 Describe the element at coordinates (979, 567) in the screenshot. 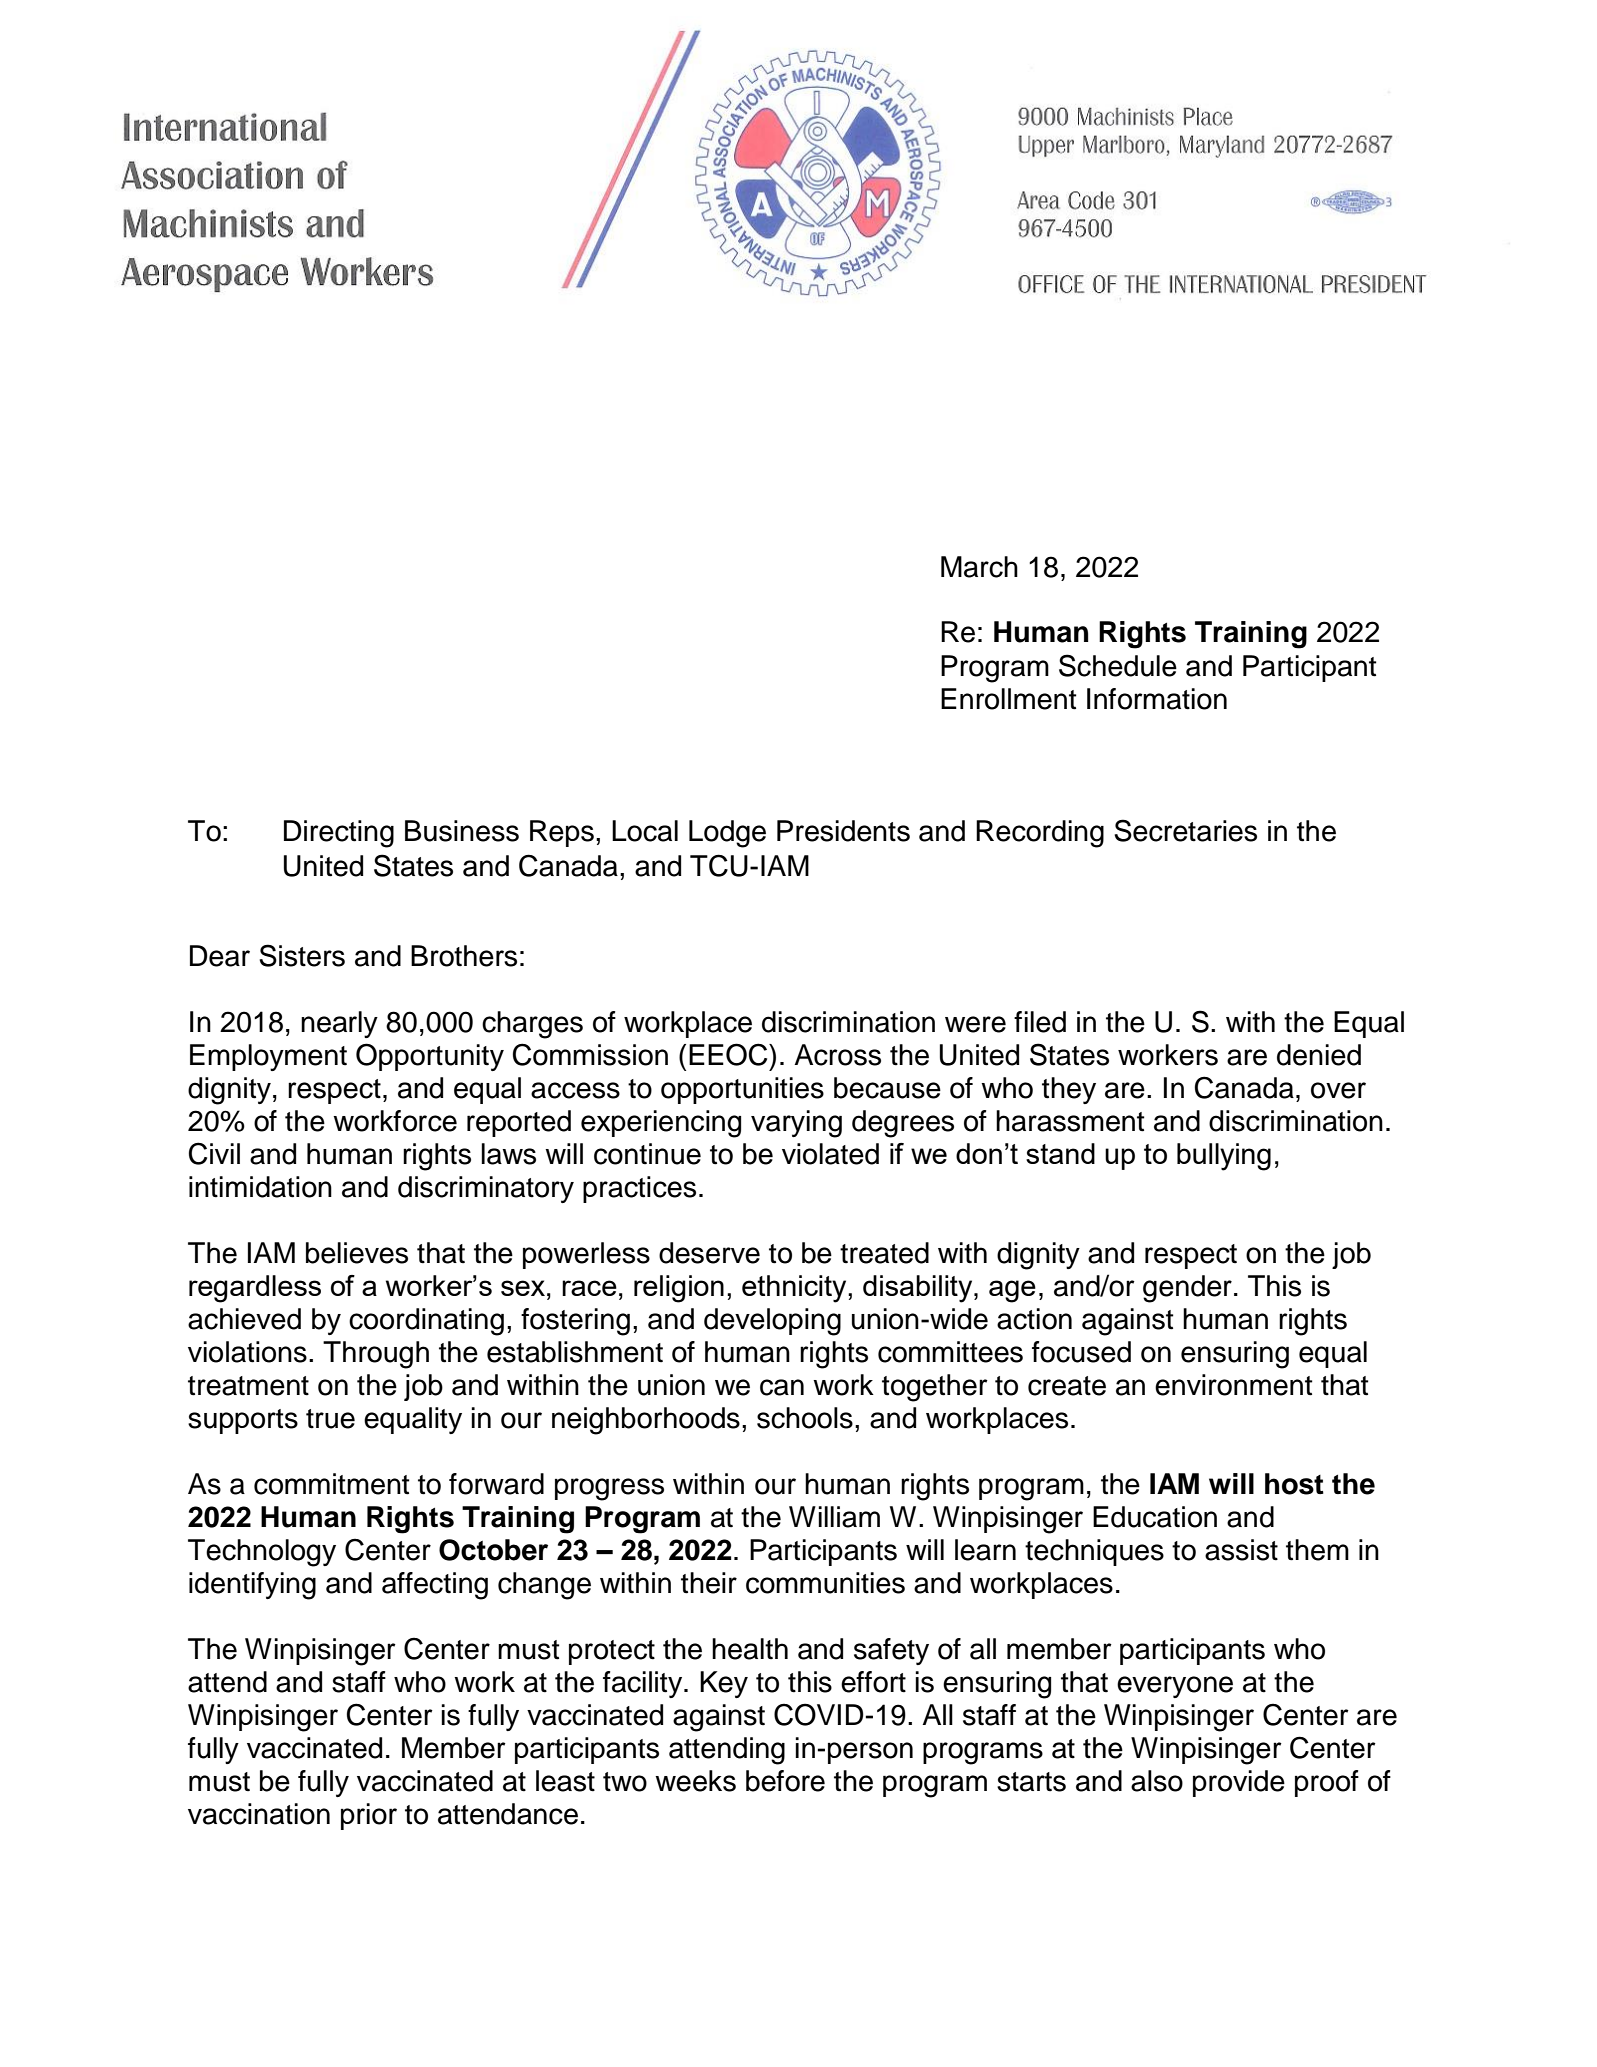

I see `March` at that location.
